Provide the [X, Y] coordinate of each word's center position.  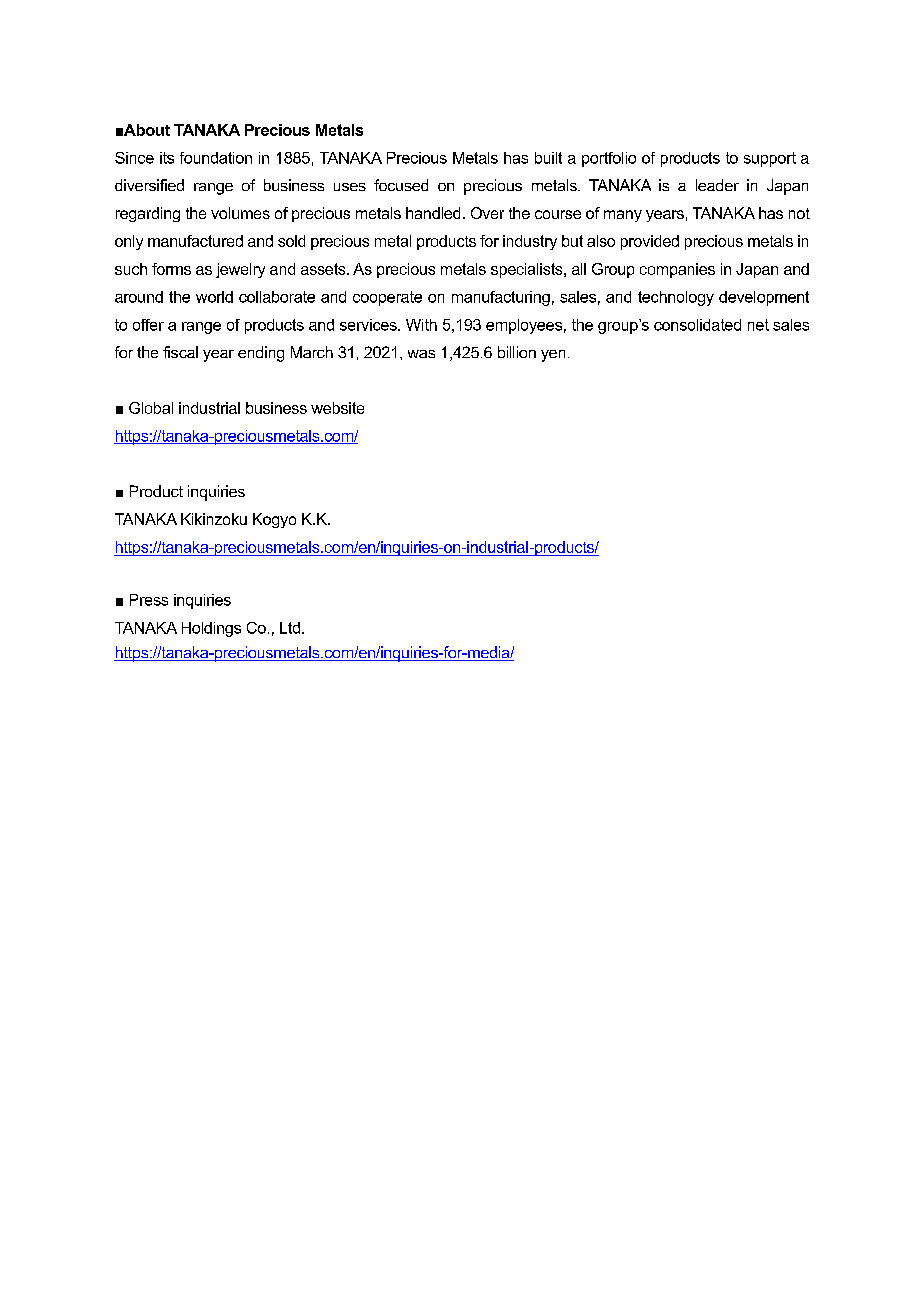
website [337, 408]
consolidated [697, 325]
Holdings [211, 629]
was [421, 354]
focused [401, 185]
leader [717, 185]
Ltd [290, 628]
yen [553, 356]
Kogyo [274, 520]
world [214, 297]
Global [151, 408]
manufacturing [501, 298]
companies [677, 270]
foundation [216, 158]
